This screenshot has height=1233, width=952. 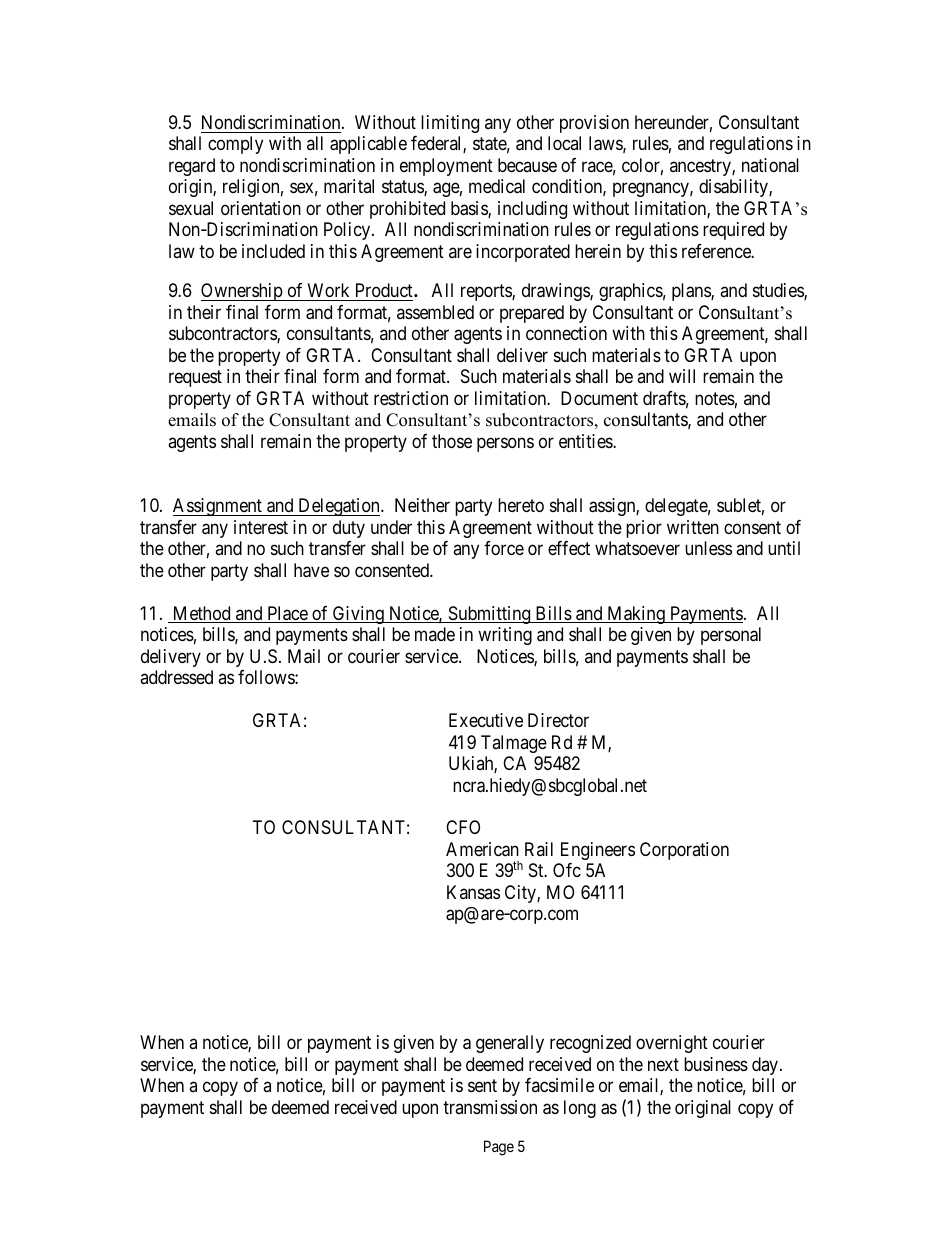 I want to click on those, so click(x=452, y=441).
